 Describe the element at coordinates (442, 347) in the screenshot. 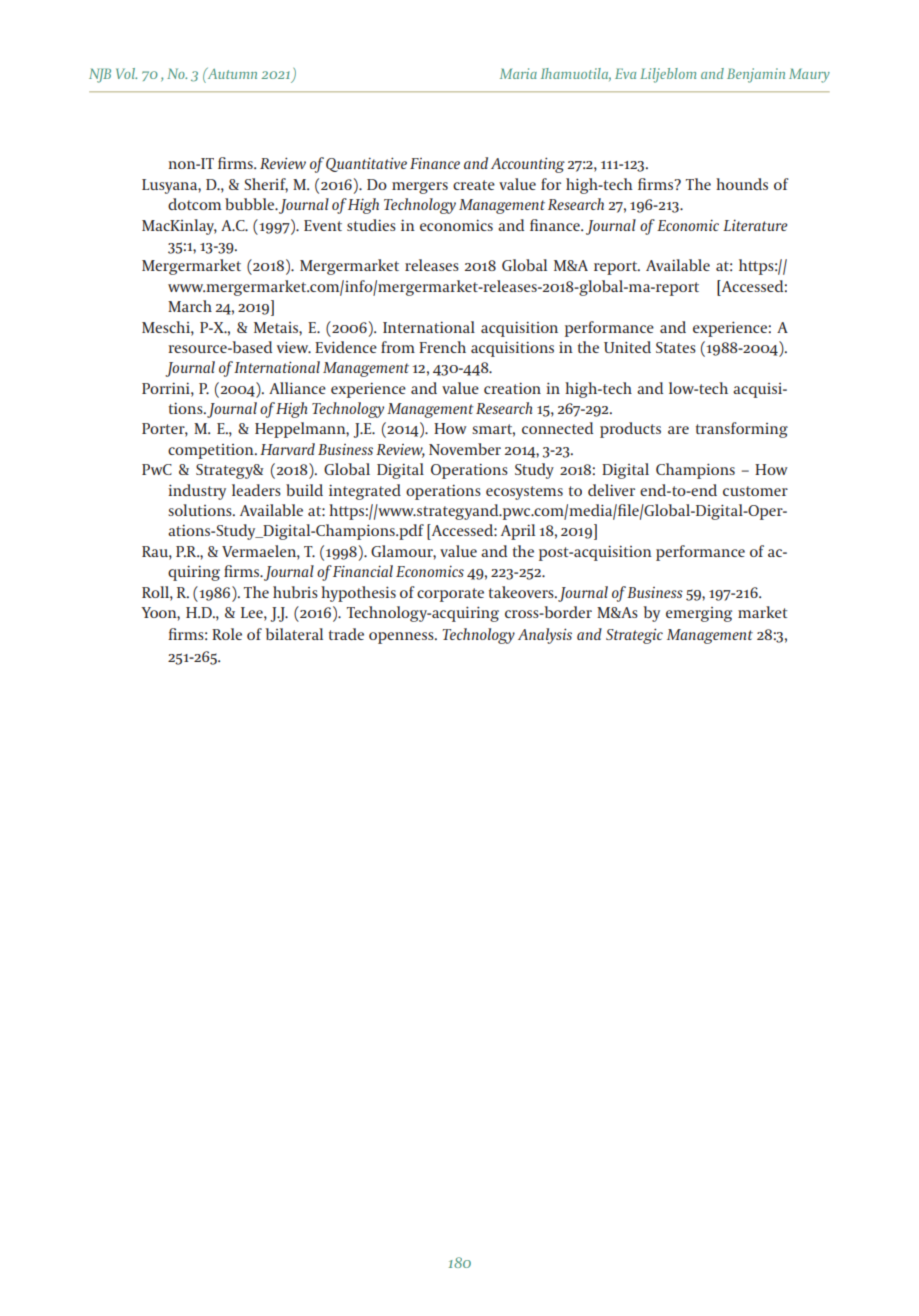

I see `French` at that location.
